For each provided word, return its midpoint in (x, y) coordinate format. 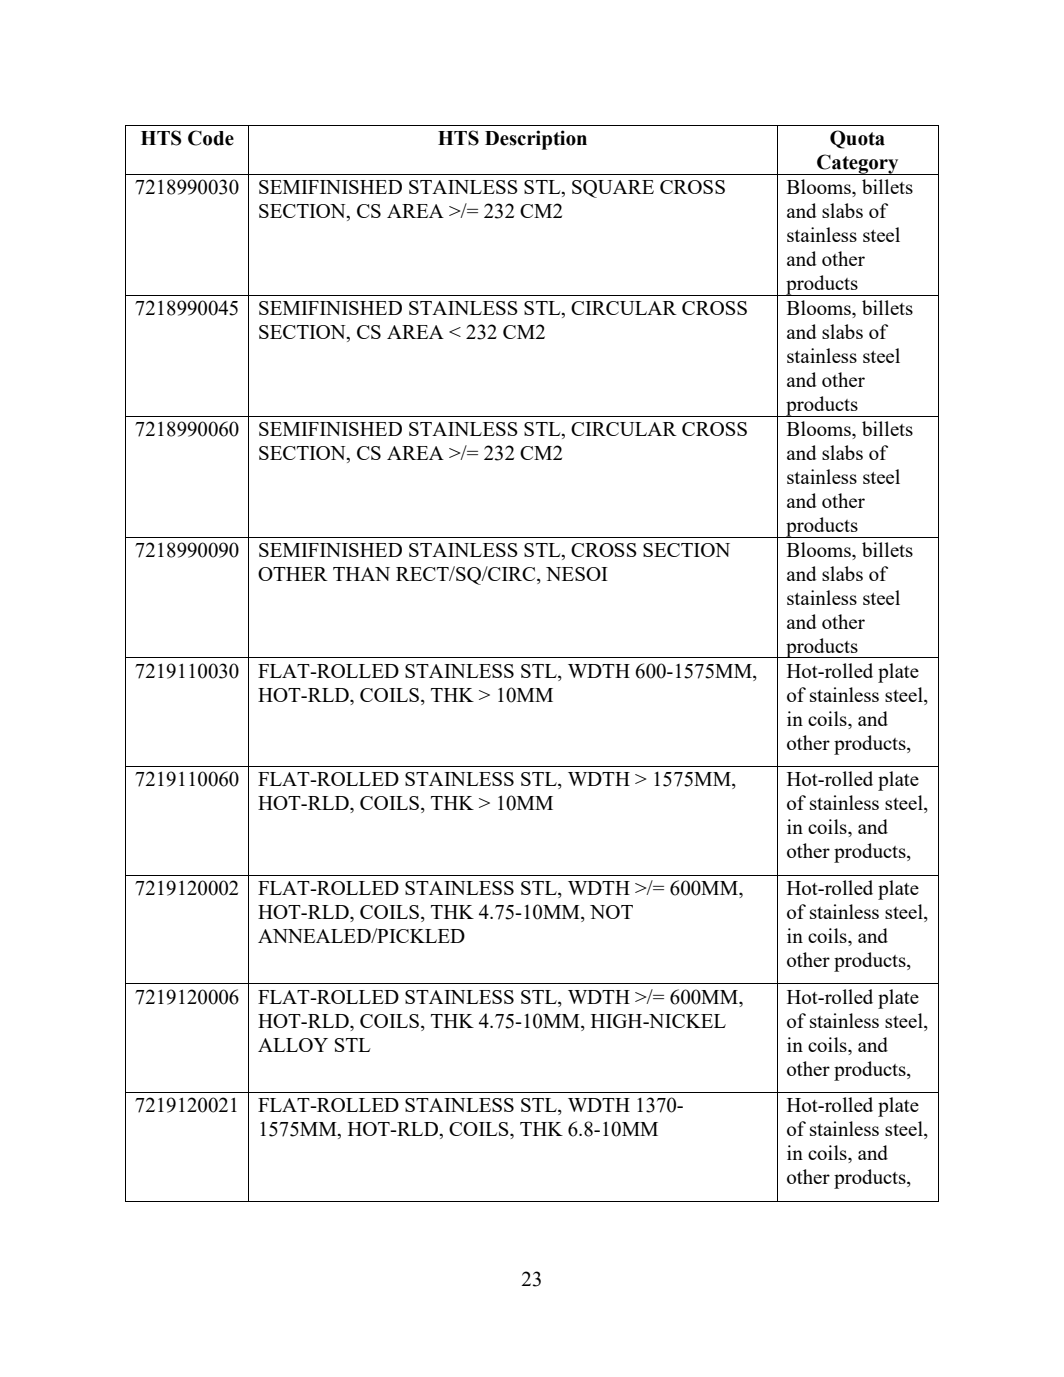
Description (536, 140)
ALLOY (293, 1045)
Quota (857, 139)
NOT (611, 912)
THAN (361, 574)
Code (211, 138)
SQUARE (613, 189)
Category (858, 164)
